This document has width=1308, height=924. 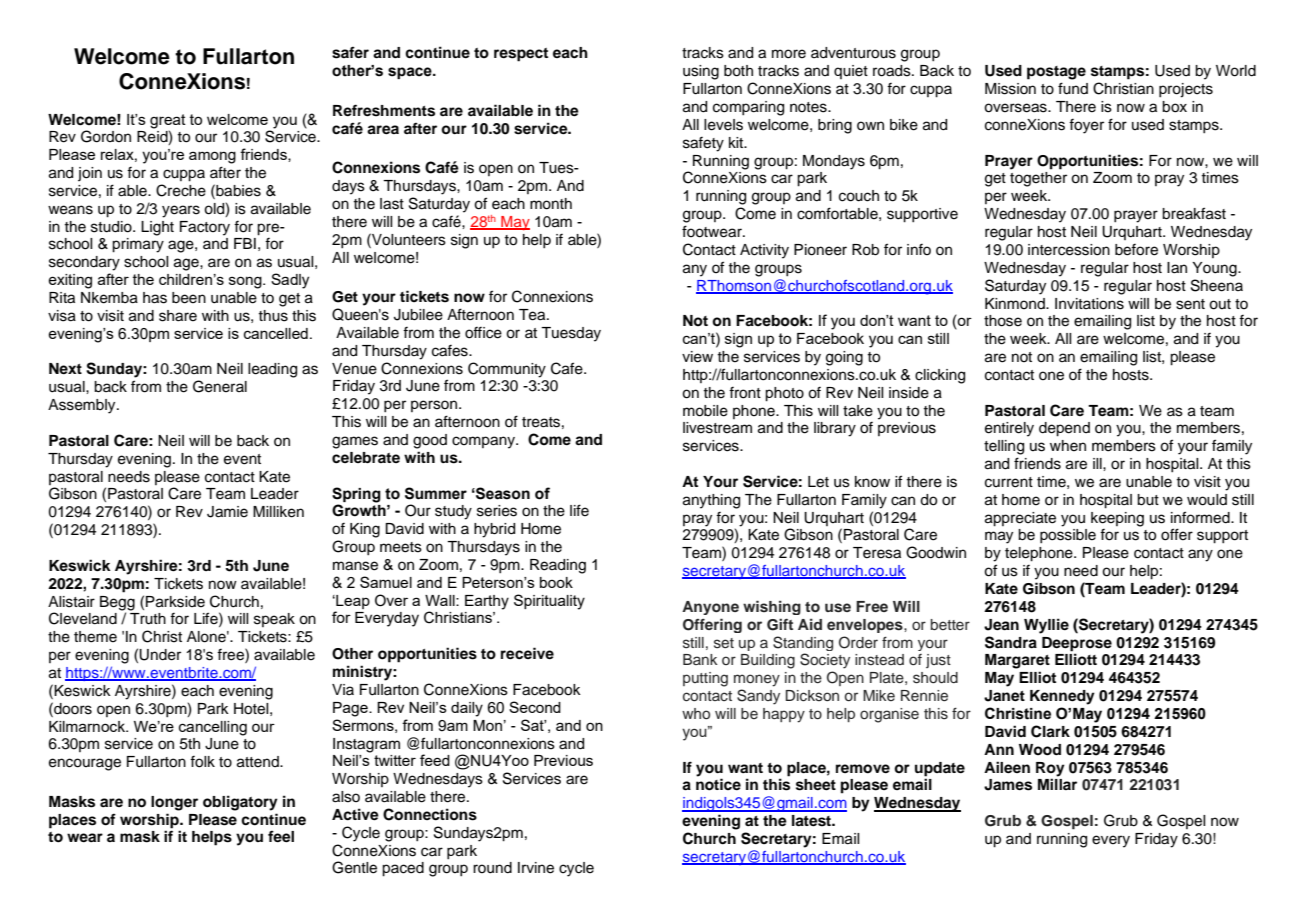 I want to click on great, so click(x=168, y=121).
